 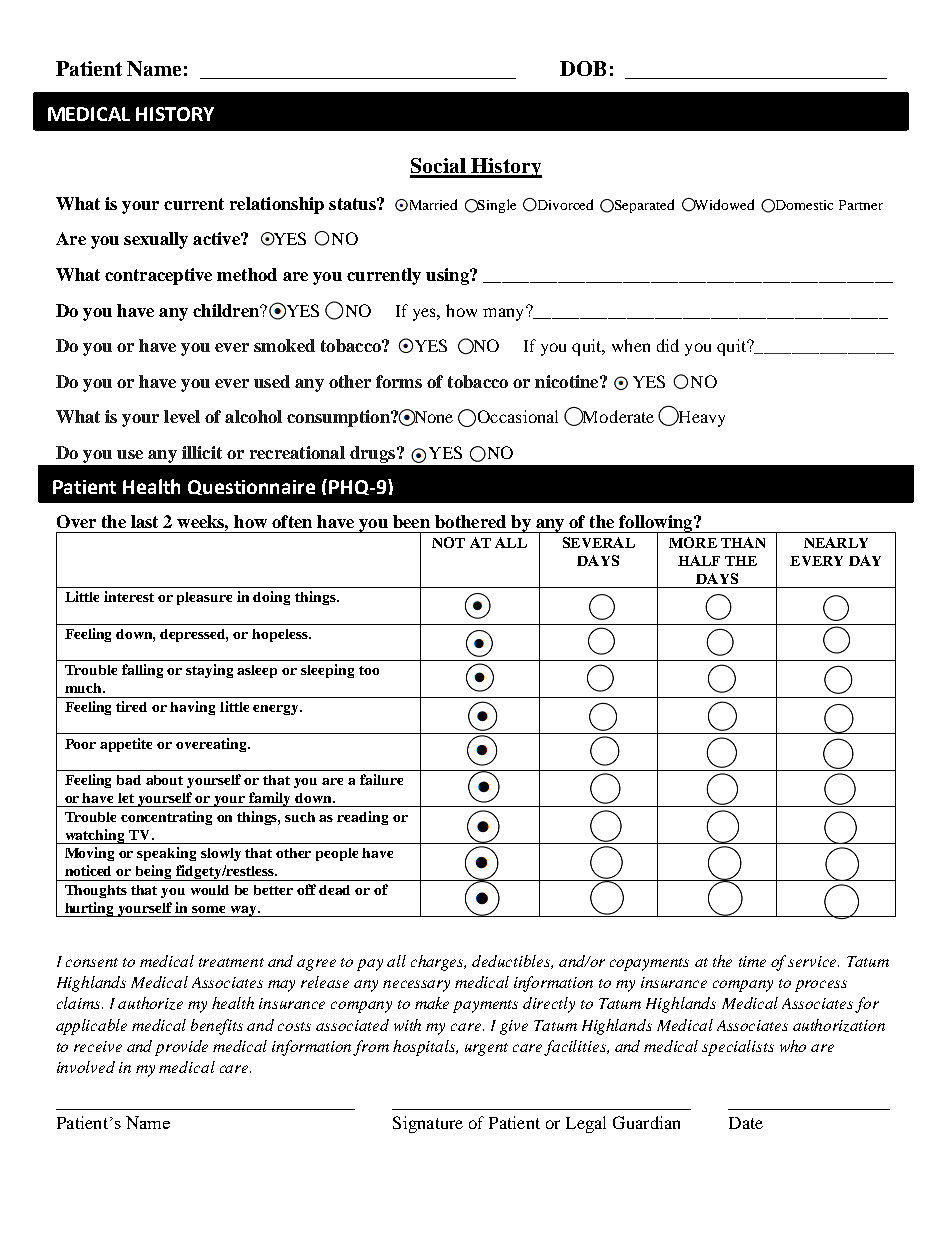 What do you see at coordinates (428, 1124) in the page?
I see `Signature` at bounding box center [428, 1124].
